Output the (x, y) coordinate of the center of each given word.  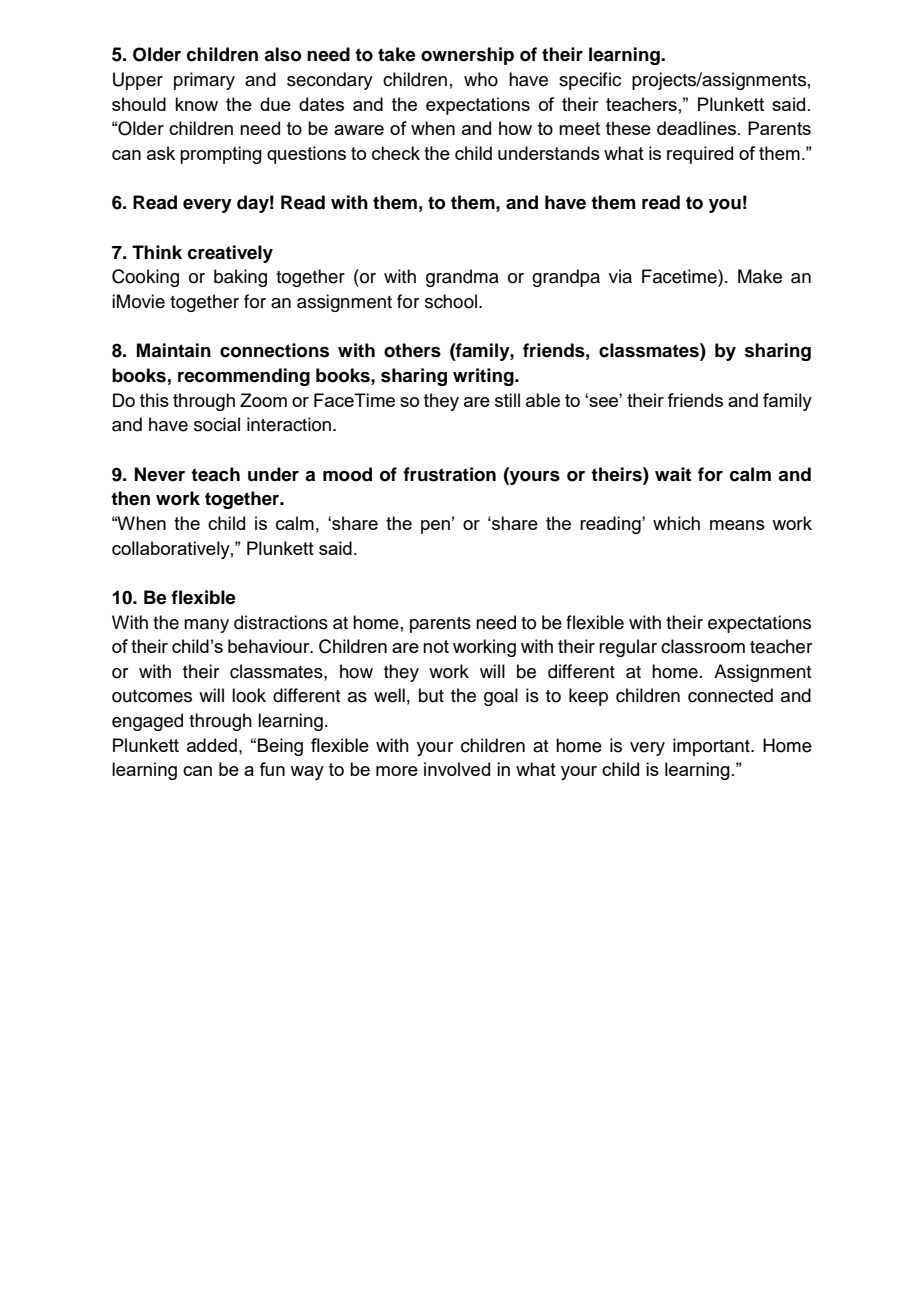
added (212, 745)
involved (457, 769)
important (712, 747)
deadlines (696, 128)
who (481, 79)
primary (204, 81)
